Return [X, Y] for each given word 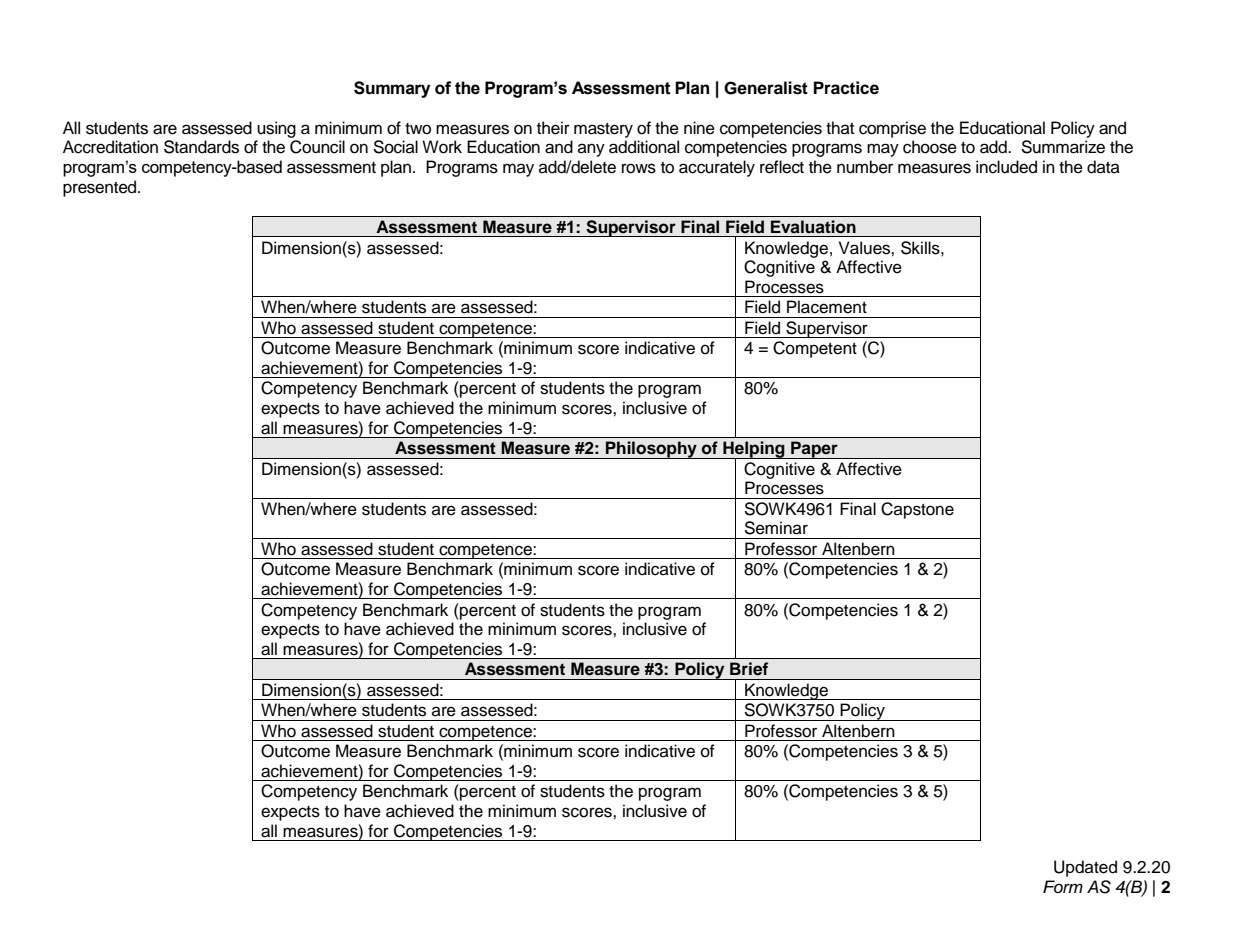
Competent [815, 349]
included [1006, 167]
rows [639, 168]
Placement [827, 307]
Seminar [776, 528]
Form [1063, 886]
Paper [814, 450]
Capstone [917, 510]
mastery [603, 130]
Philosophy [651, 450]
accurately [717, 168]
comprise [892, 129]
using [276, 129]
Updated [1085, 868]
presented [101, 188]
